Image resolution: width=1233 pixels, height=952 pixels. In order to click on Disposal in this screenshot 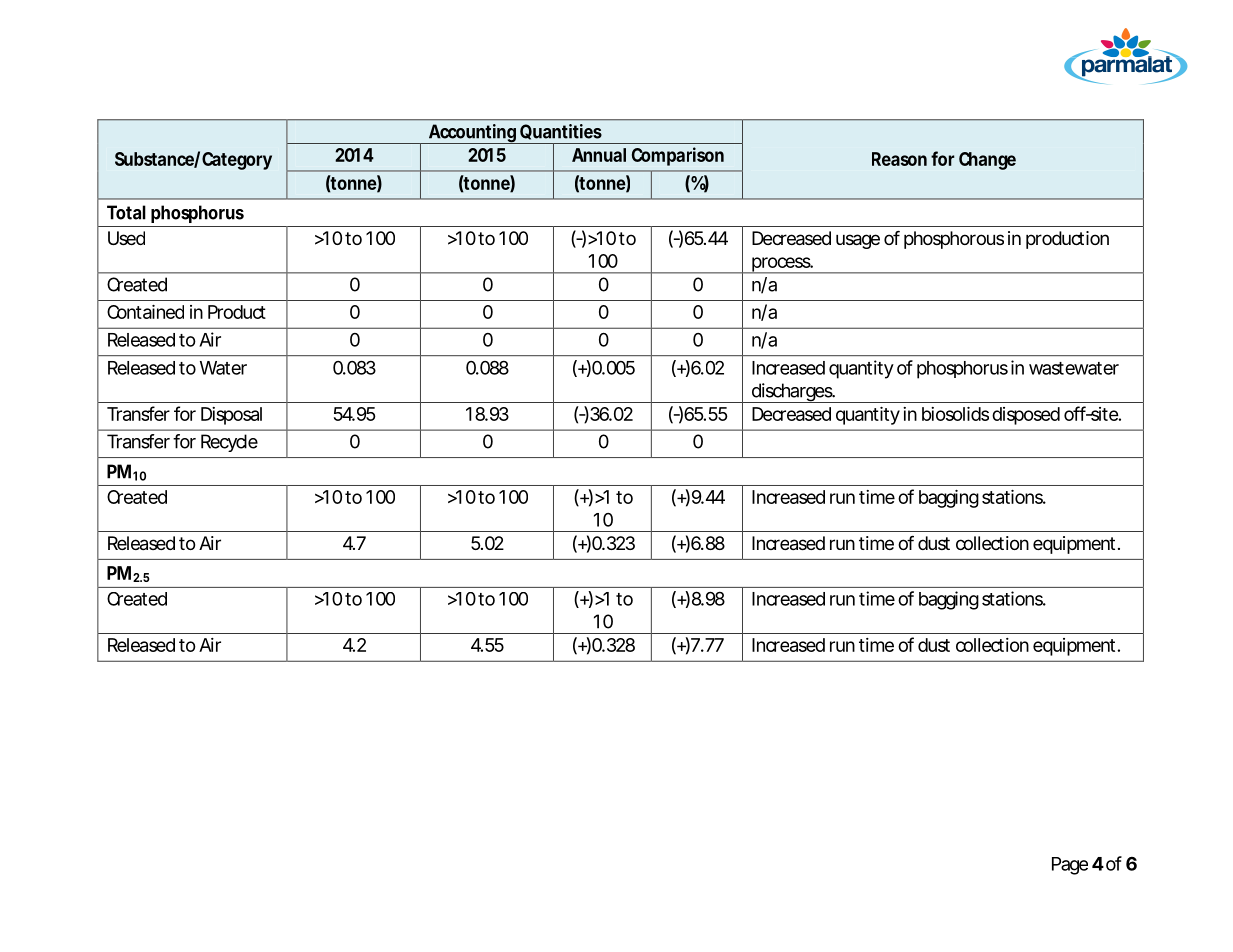, I will do `click(231, 416)`.
